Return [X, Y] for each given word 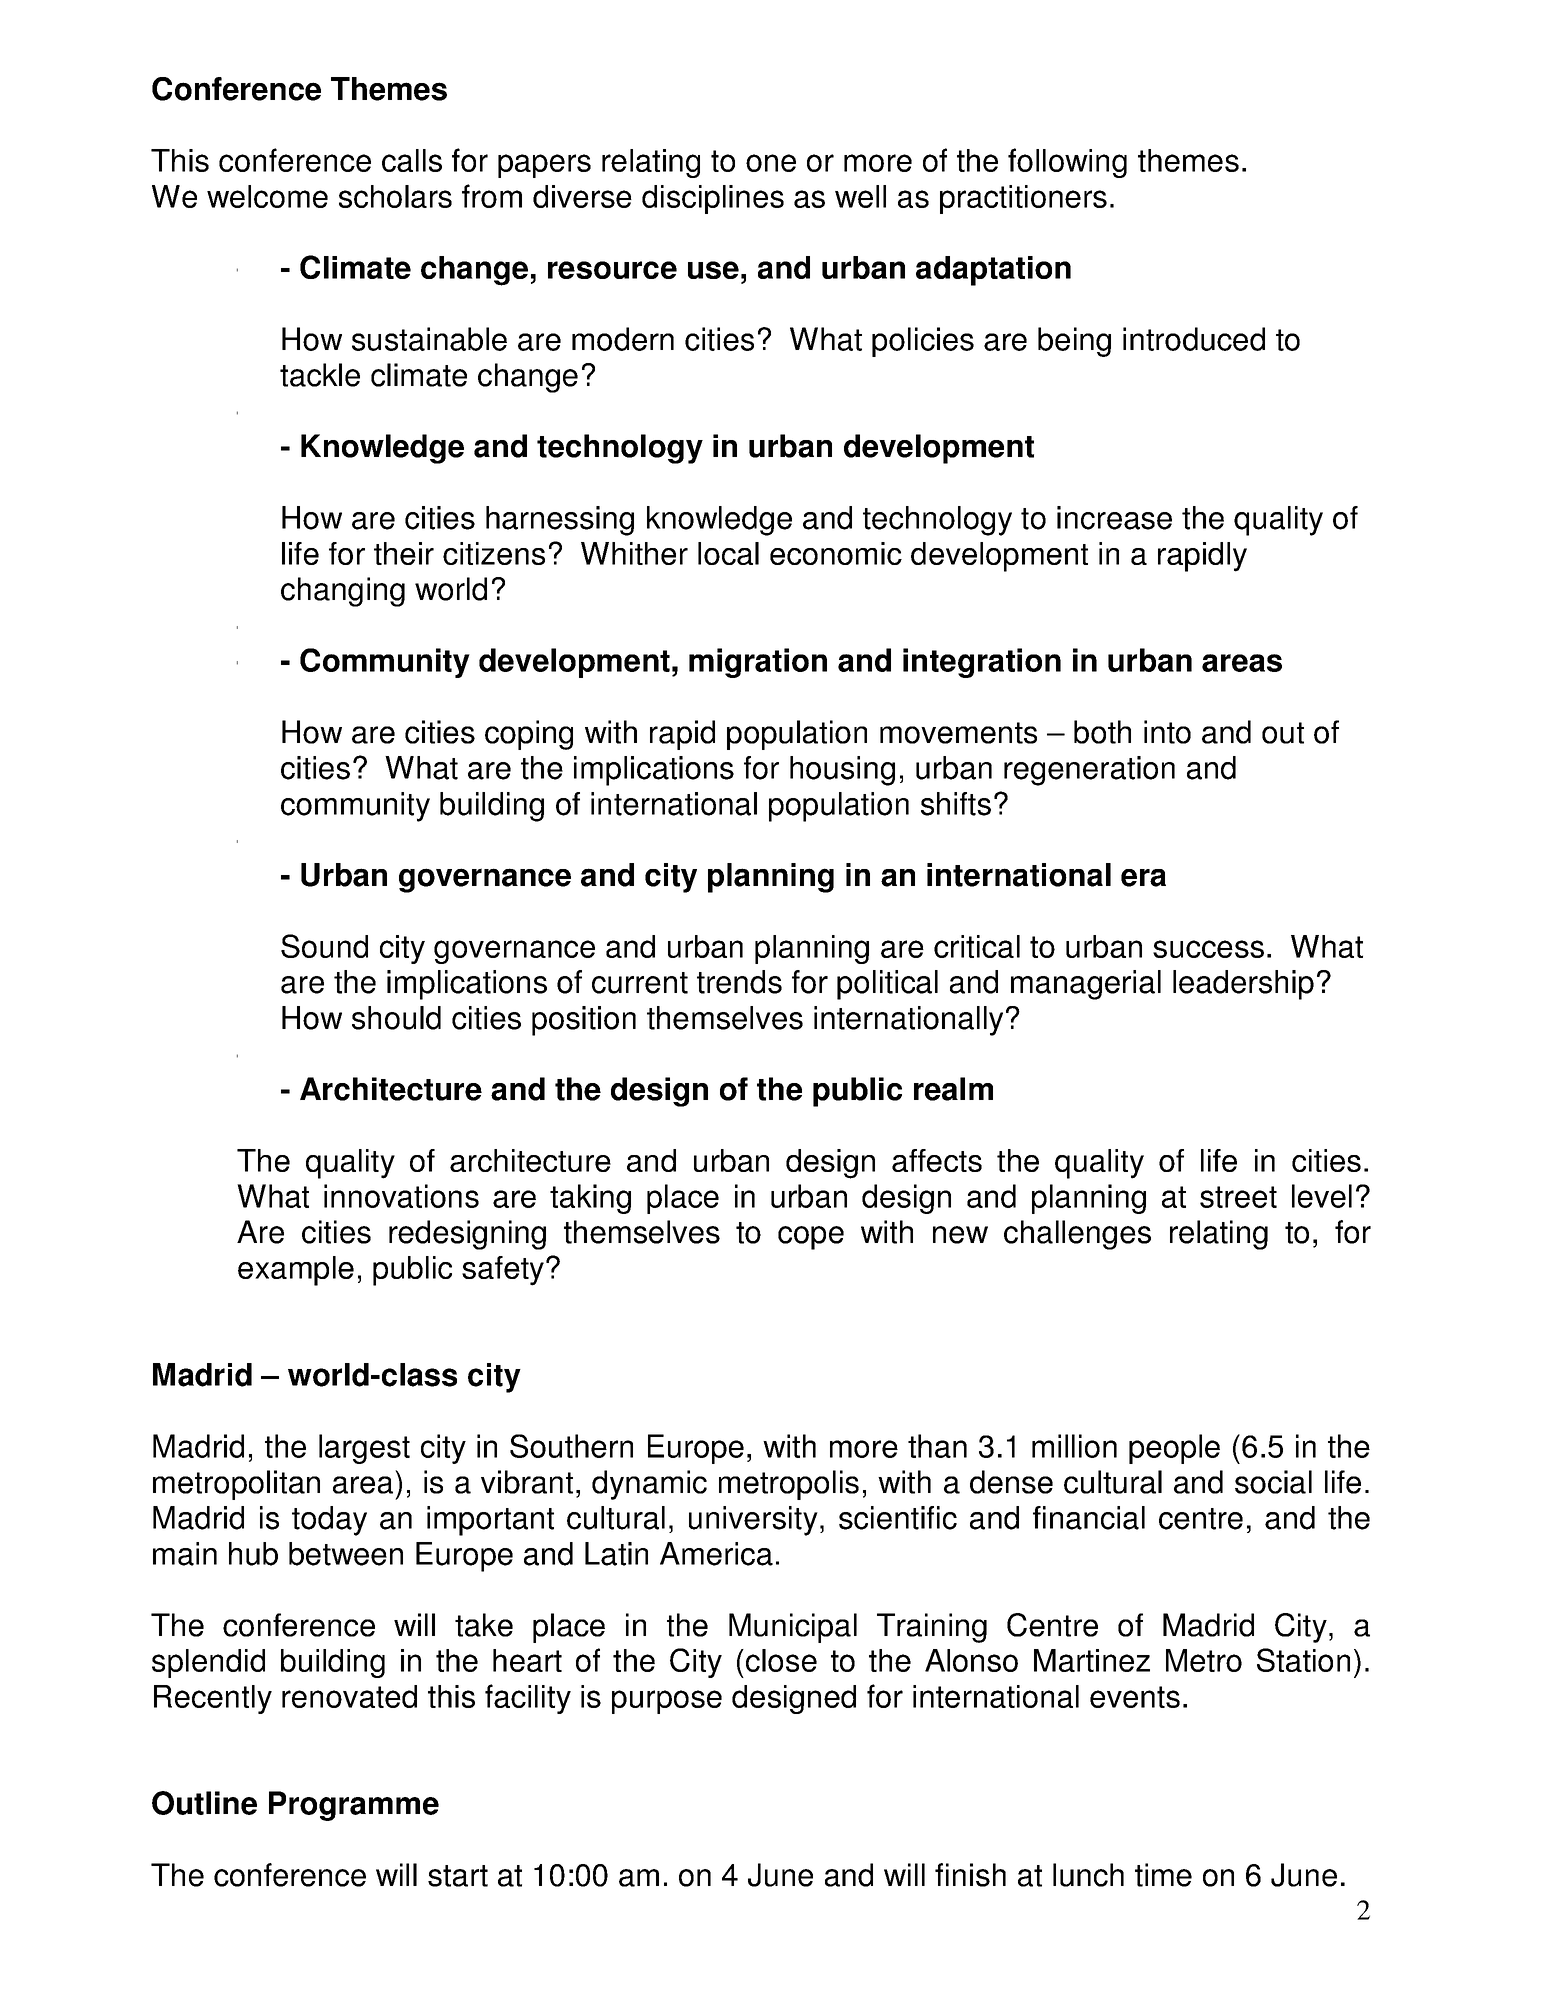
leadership [1243, 985]
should [396, 1018]
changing [343, 592]
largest [364, 1449]
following [1067, 163]
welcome [267, 196]
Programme [354, 1806]
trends [739, 982]
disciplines [713, 199]
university [753, 1521]
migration [758, 663]
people [1174, 1449]
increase [1114, 518]
